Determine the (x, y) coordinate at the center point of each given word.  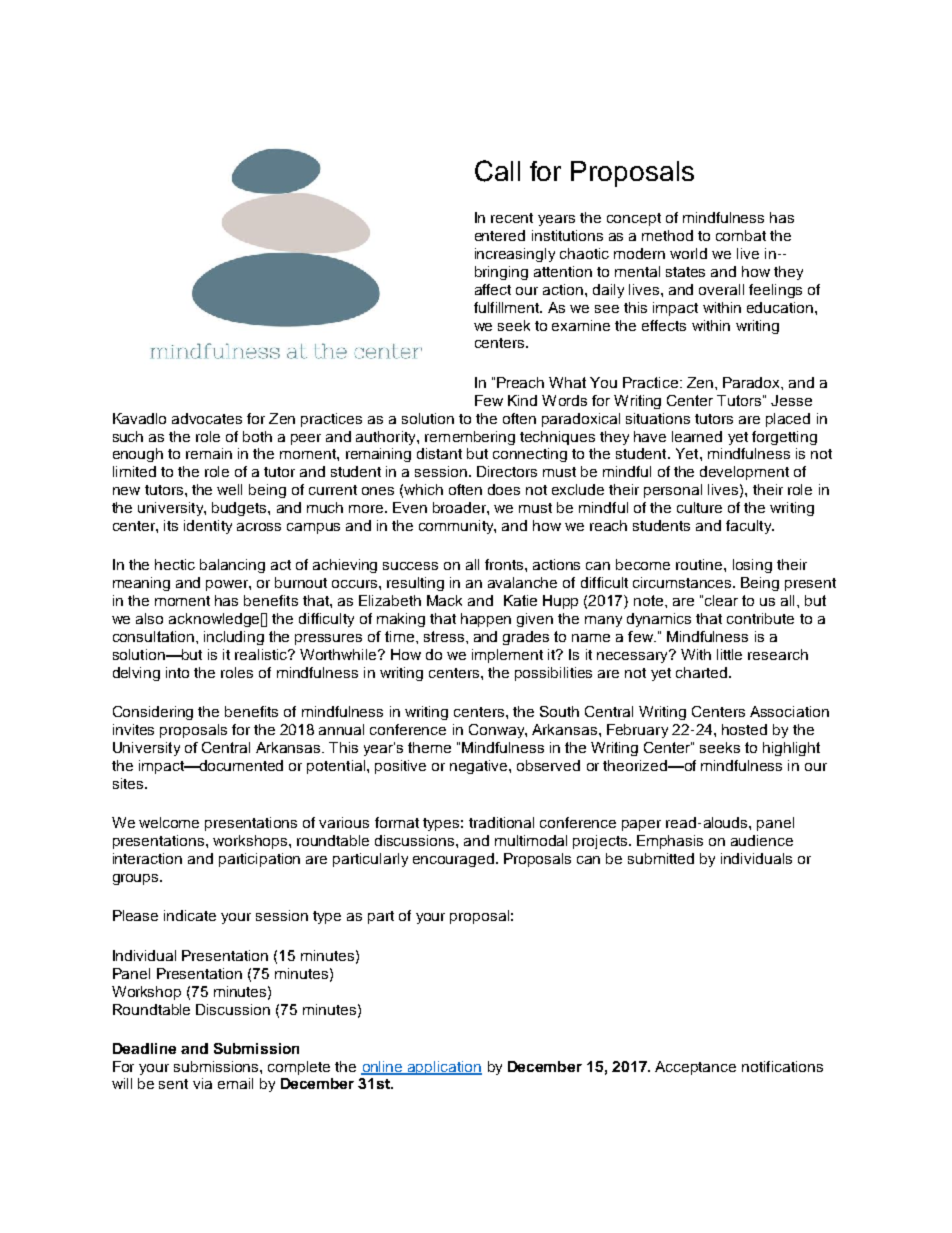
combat (741, 235)
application (444, 1068)
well (229, 489)
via (202, 1083)
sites (129, 783)
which (423, 489)
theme (429, 747)
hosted (744, 729)
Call (497, 171)
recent (512, 218)
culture (699, 507)
